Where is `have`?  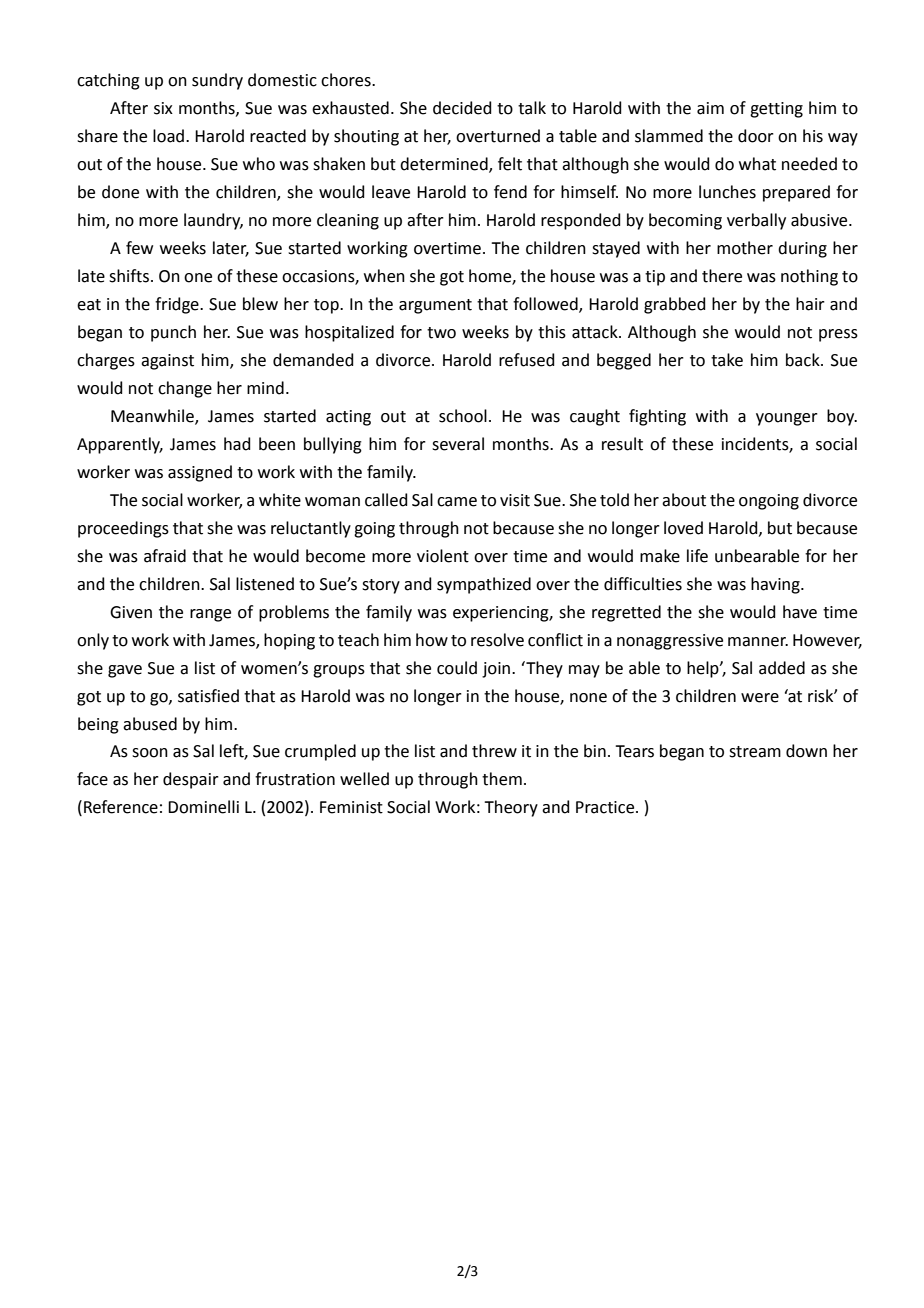 have is located at coordinates (800, 612).
